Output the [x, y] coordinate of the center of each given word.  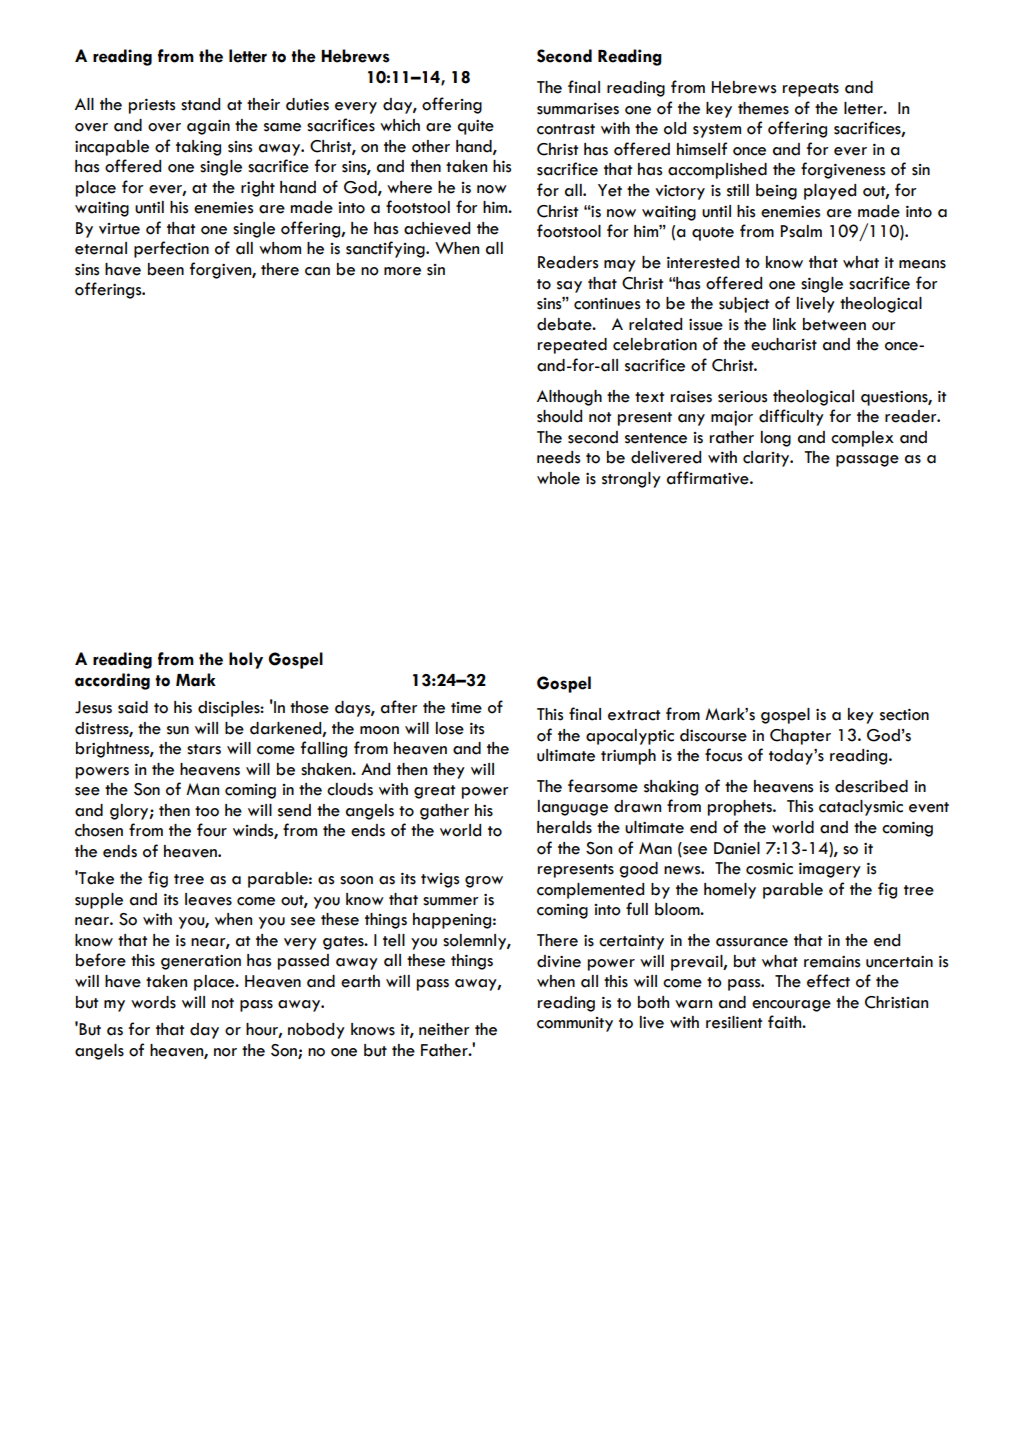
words [153, 1002]
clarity [767, 459]
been [166, 269]
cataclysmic [861, 808]
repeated [572, 346]
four [212, 830]
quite [475, 127]
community [575, 1024]
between [834, 324]
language [573, 808]
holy [246, 660]
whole [558, 478]
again [208, 127]
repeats [811, 90]
